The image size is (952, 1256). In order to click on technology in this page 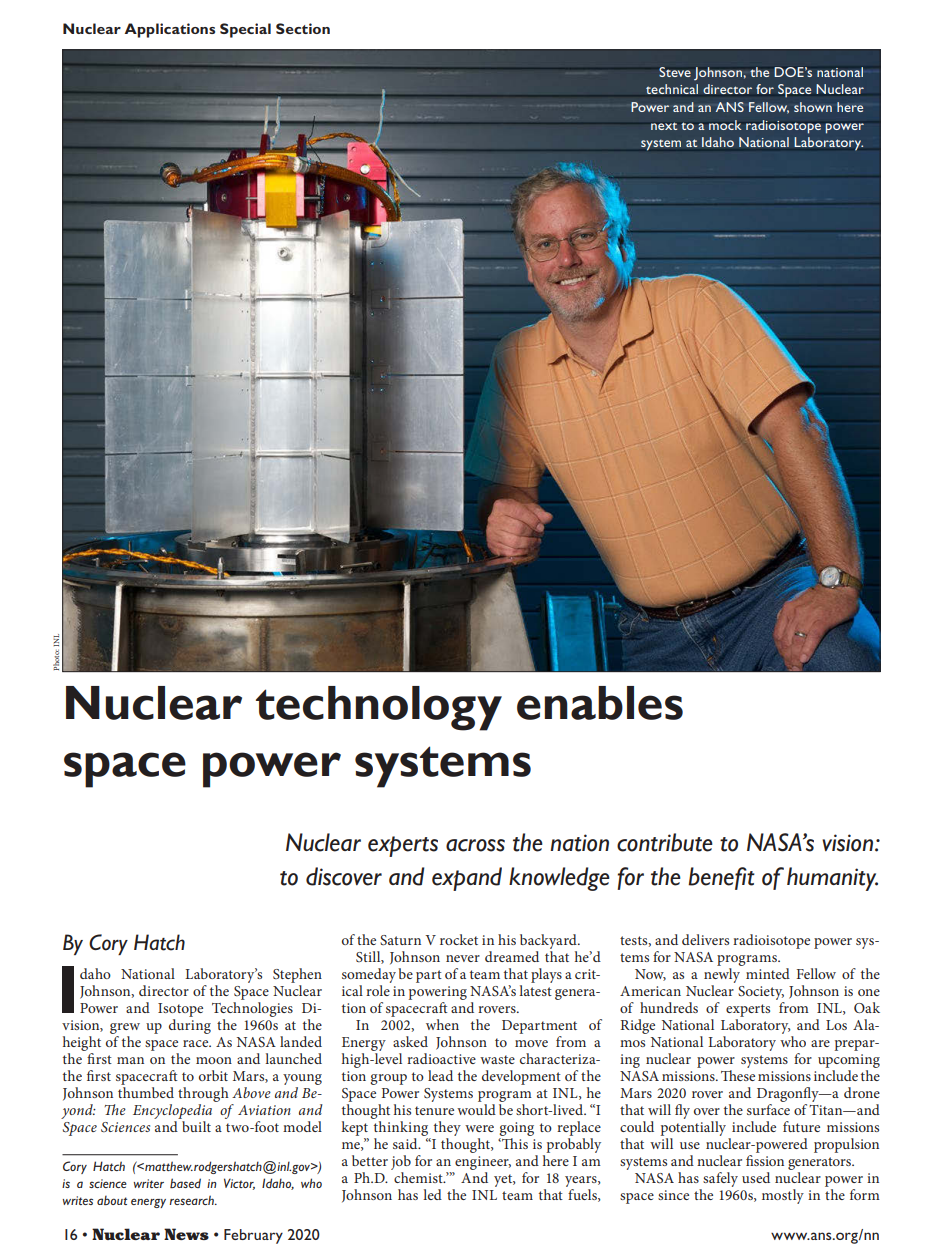, I will do `click(379, 708)`.
